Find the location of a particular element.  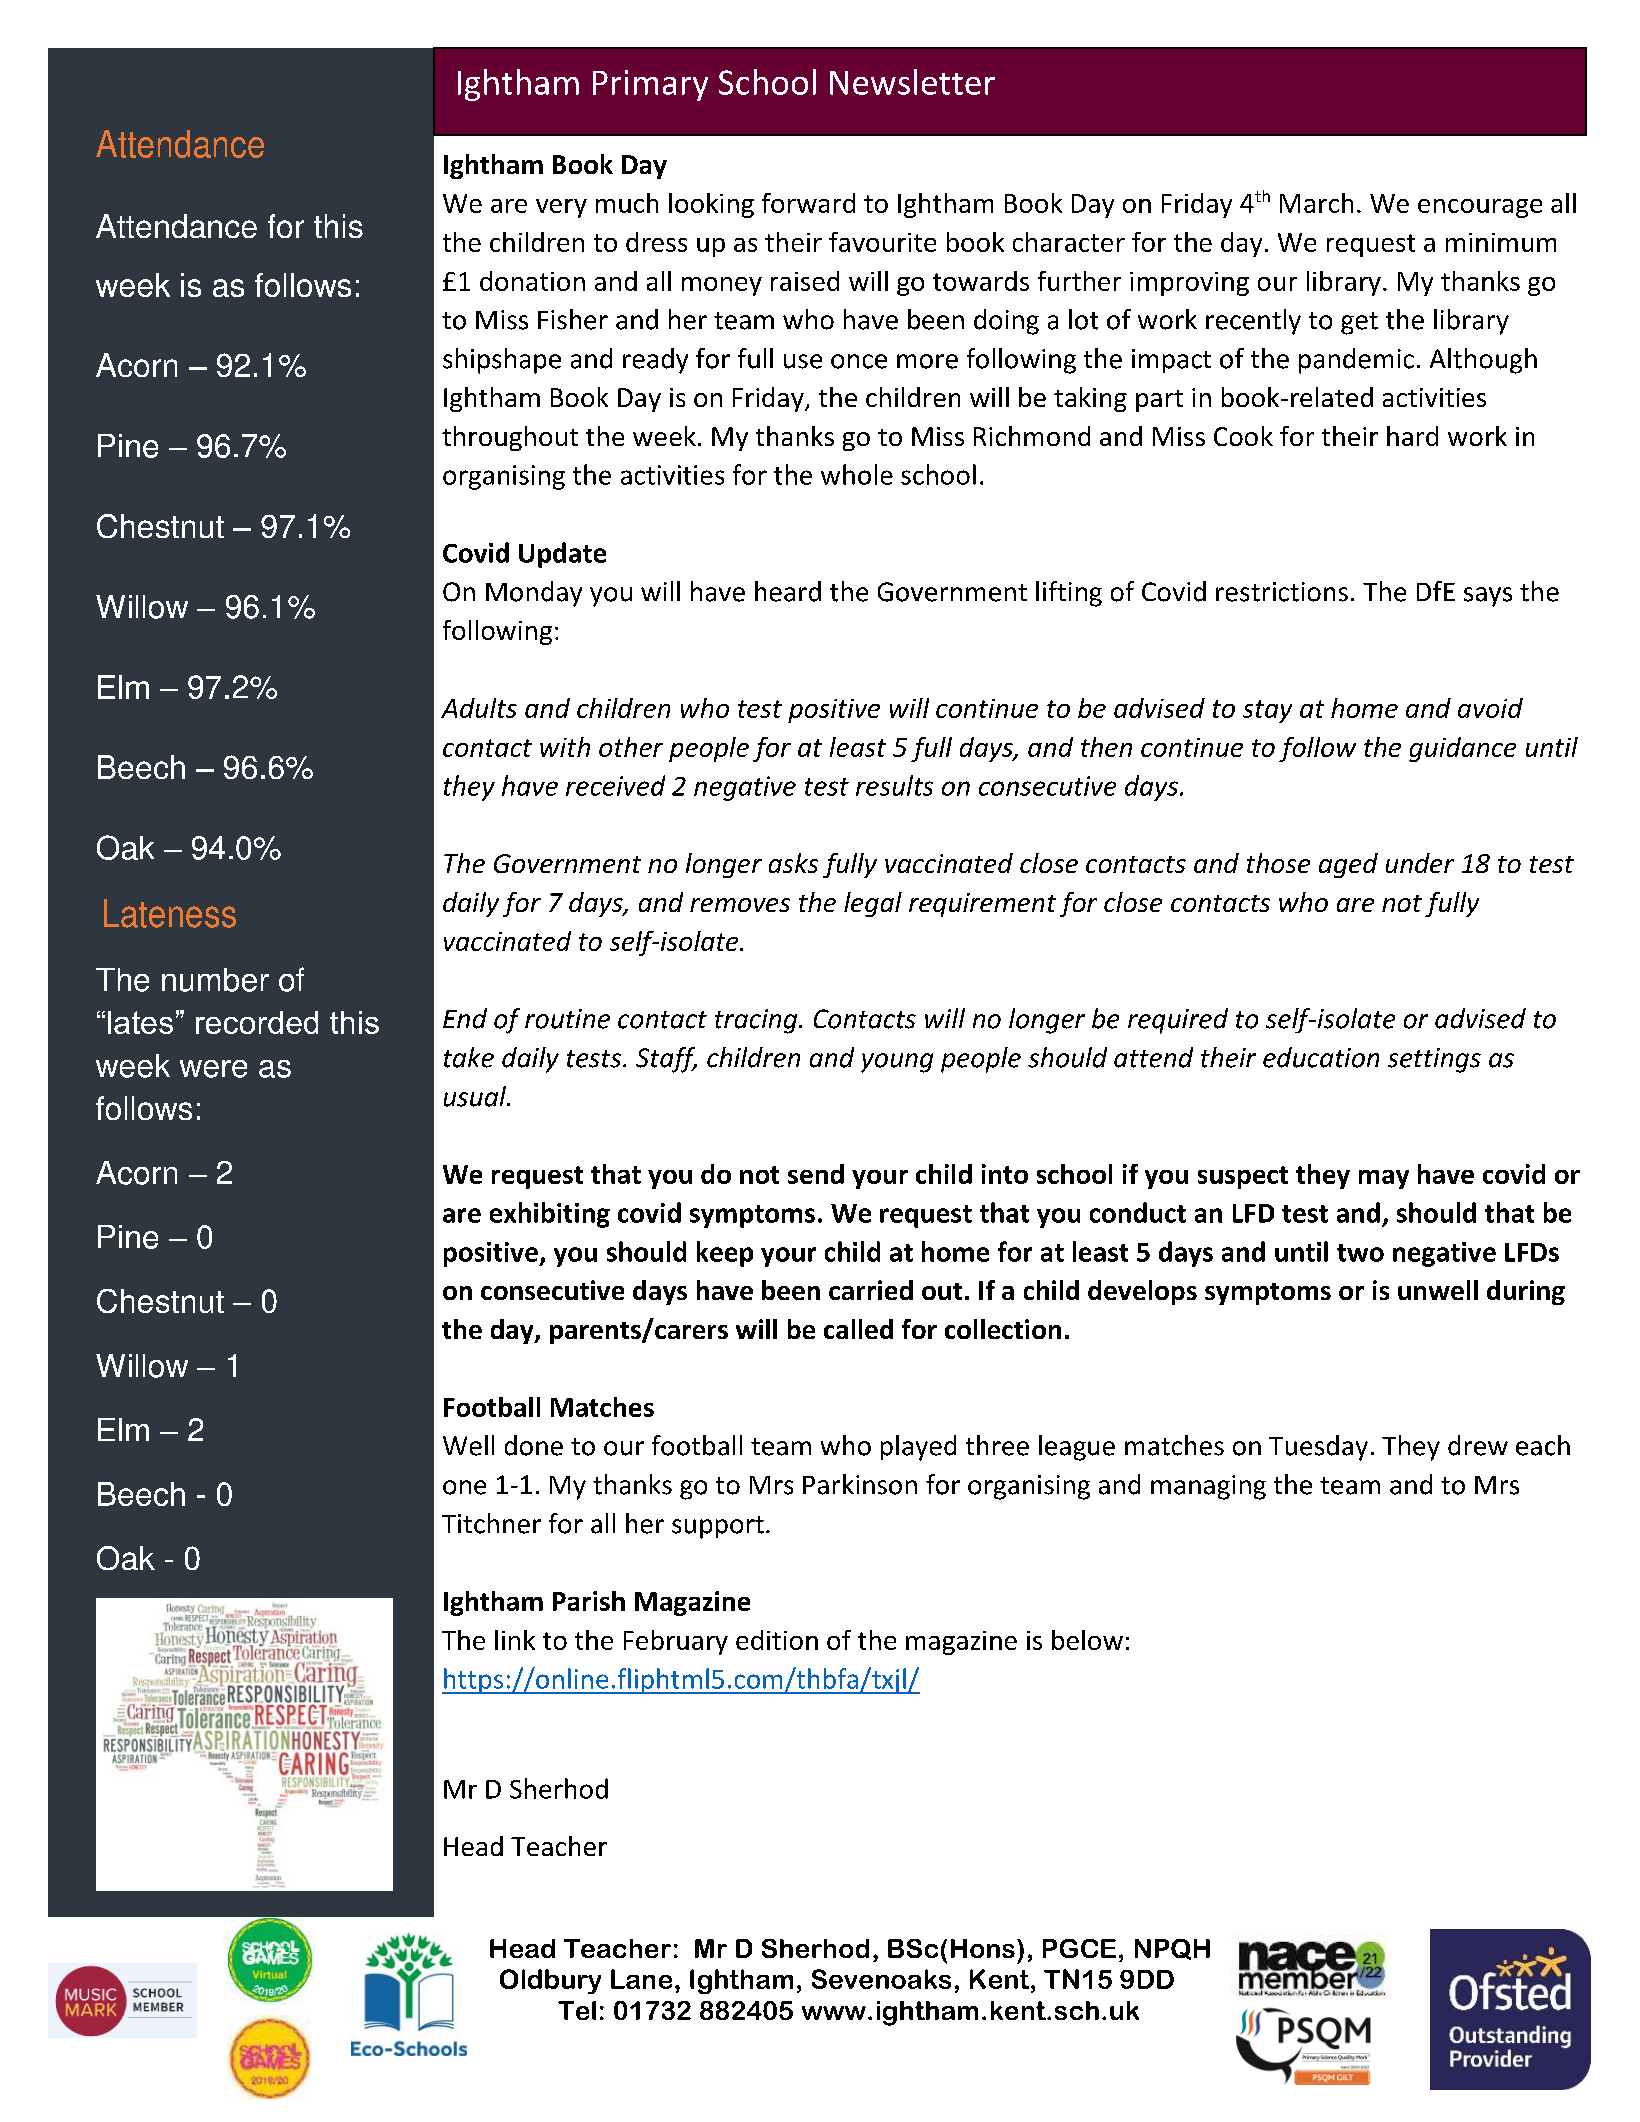

Tel is located at coordinates (577, 2010).
